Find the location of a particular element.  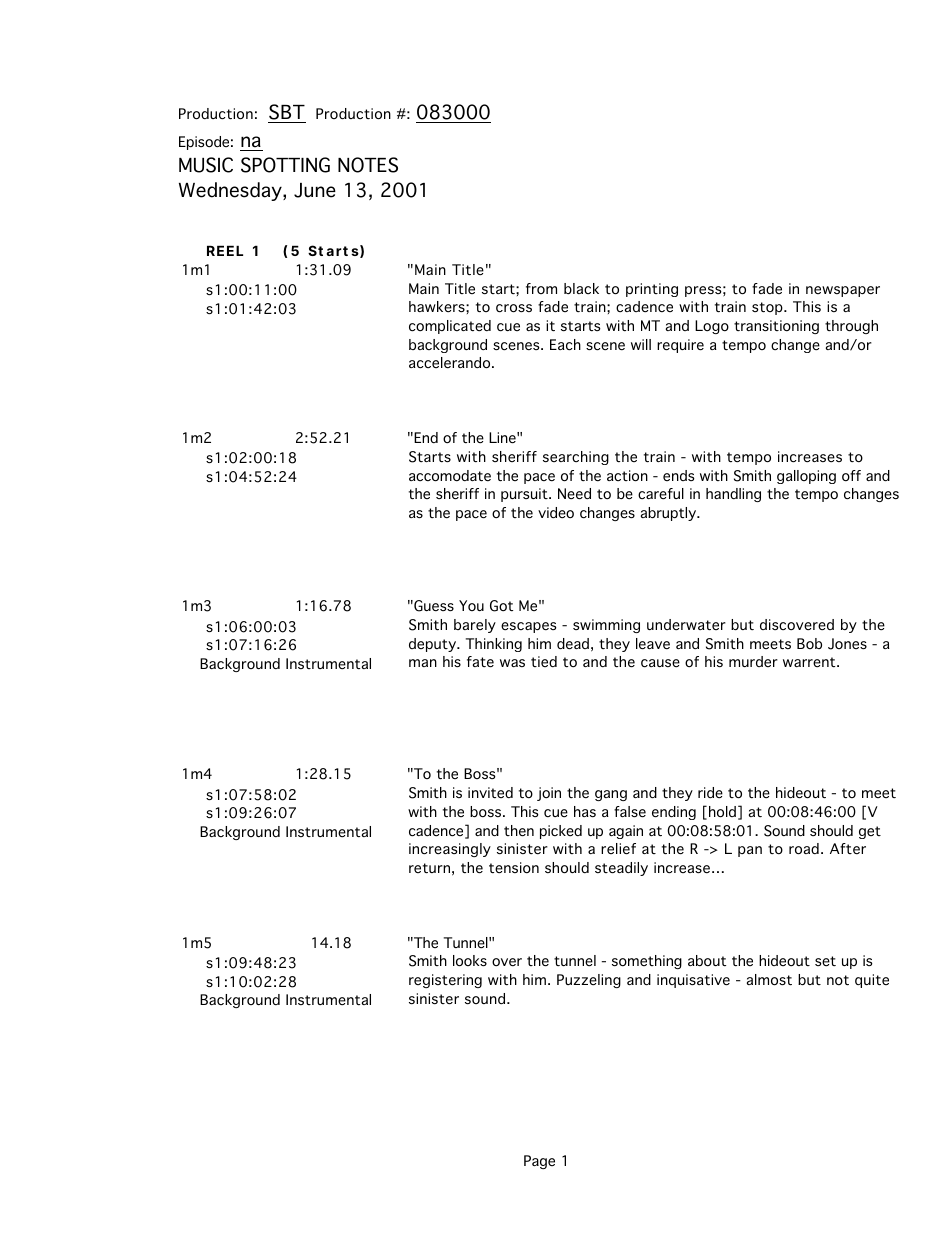

registering is located at coordinates (445, 981).
